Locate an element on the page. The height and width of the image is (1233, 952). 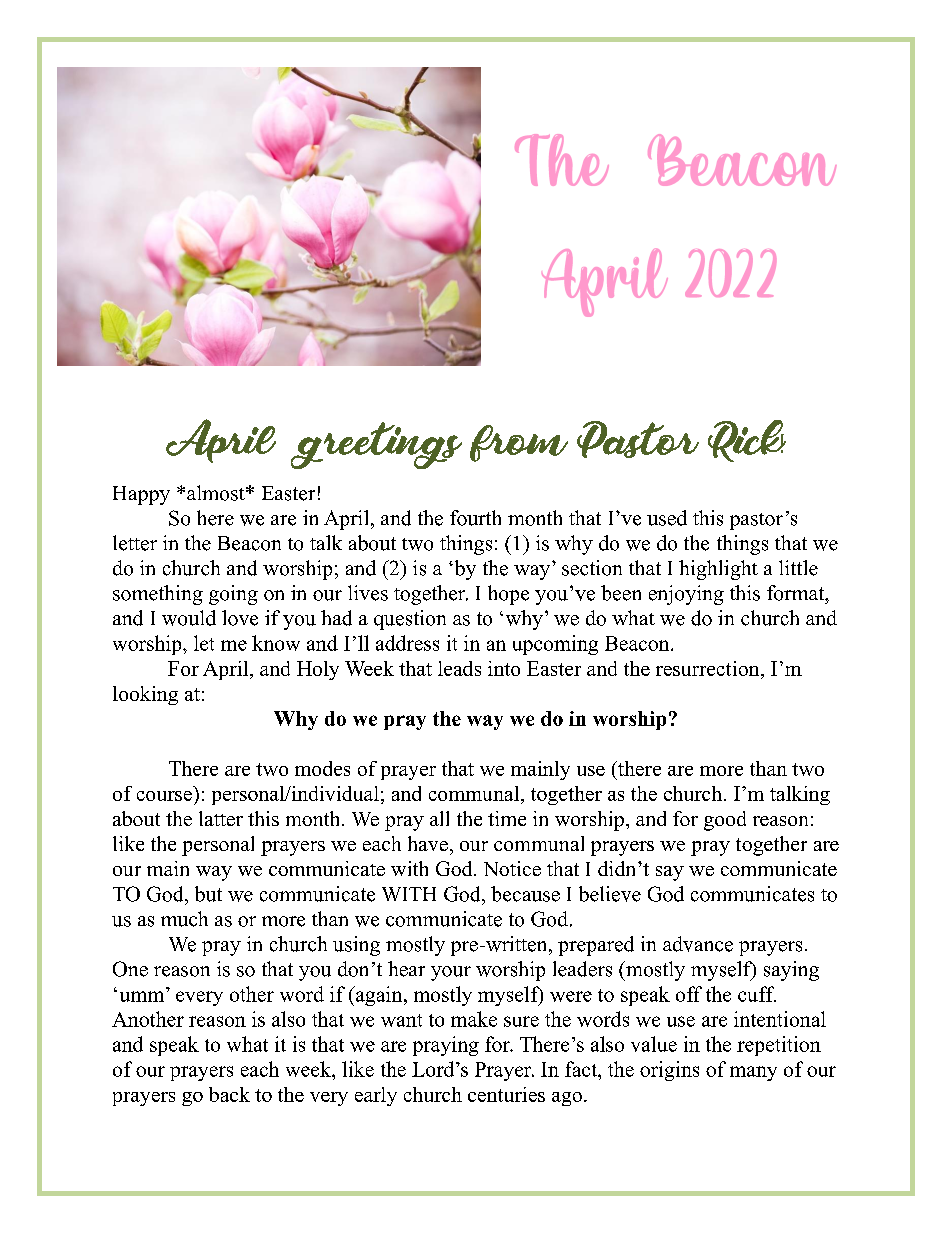
all is located at coordinates (439, 818).
